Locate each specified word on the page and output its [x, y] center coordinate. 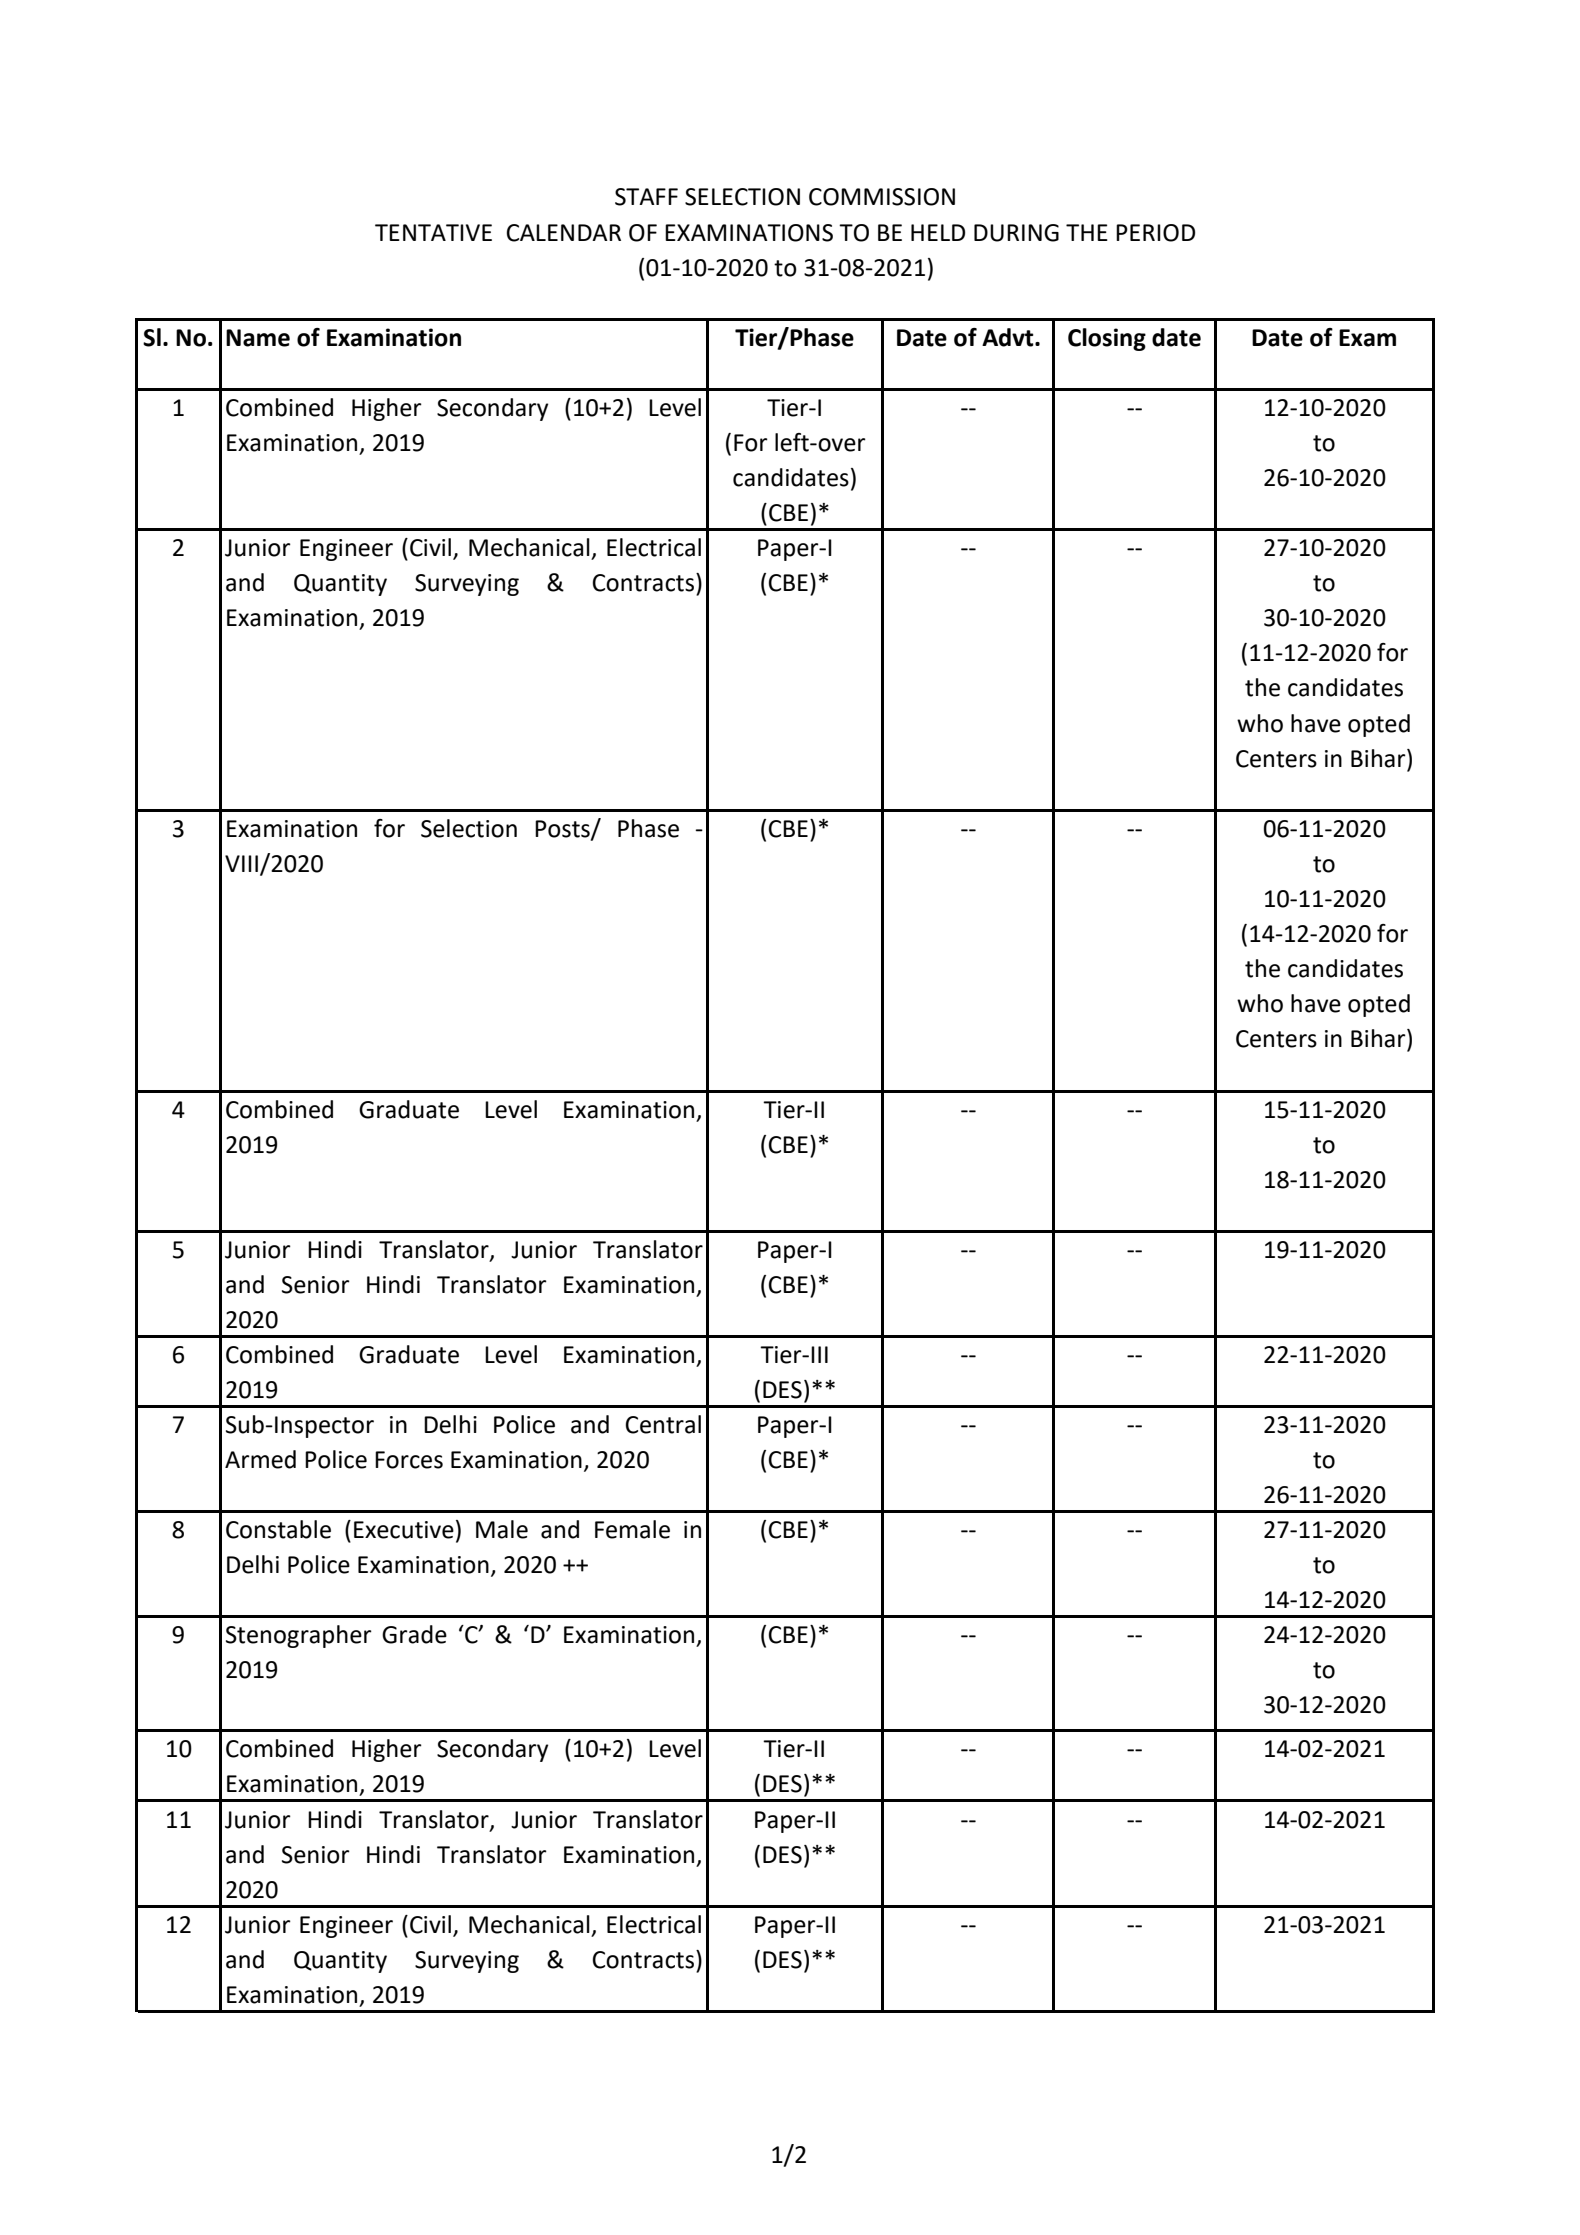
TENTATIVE [433, 232]
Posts [563, 830]
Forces [409, 1460]
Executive [404, 1530]
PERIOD [1155, 233]
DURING [1016, 233]
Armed [260, 1459]
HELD [938, 232]
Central [663, 1424]
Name [258, 338]
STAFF [646, 197]
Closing [1107, 339]
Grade [414, 1634]
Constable [278, 1529]
